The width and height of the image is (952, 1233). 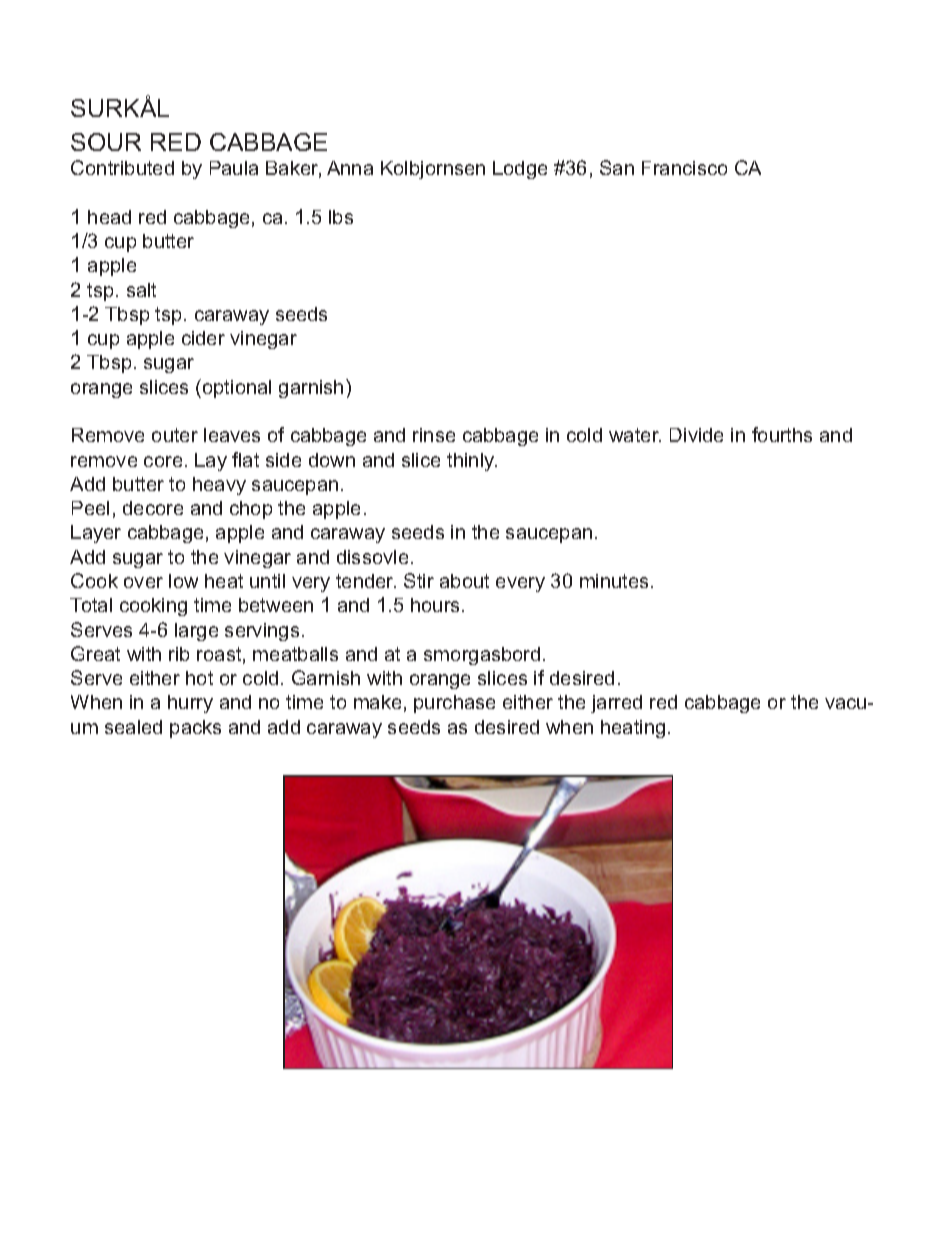 What do you see at coordinates (190, 704) in the image?
I see `hurry` at bounding box center [190, 704].
